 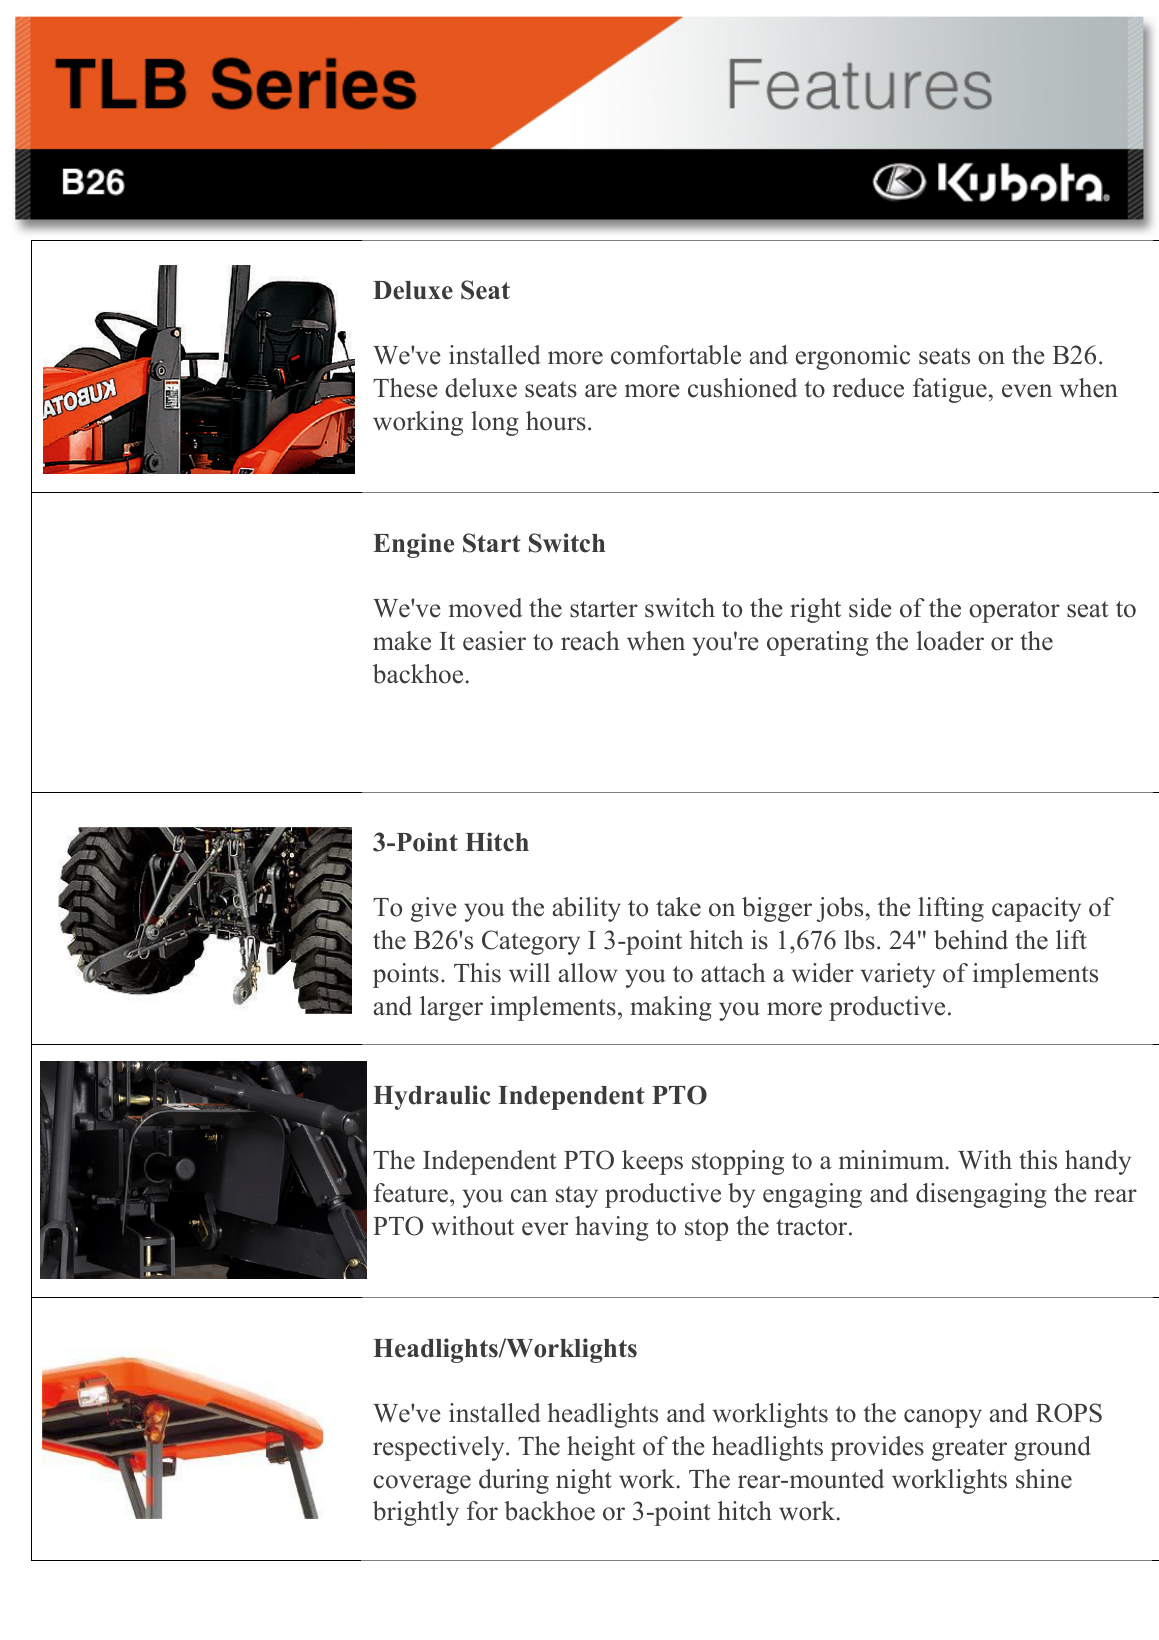 I want to click on respectively, so click(x=440, y=1448).
